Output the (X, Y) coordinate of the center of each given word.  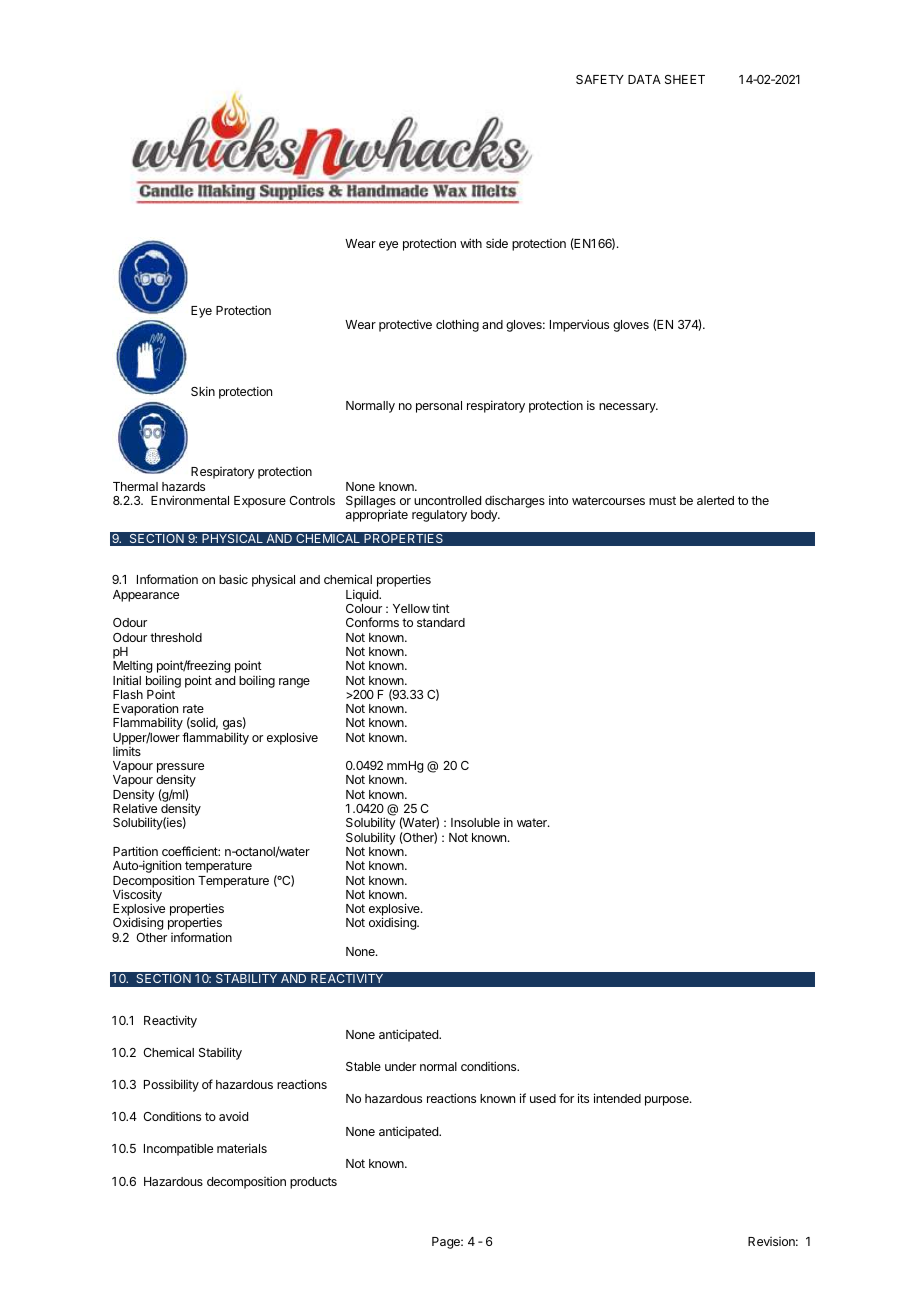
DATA (644, 79)
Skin (203, 391)
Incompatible (178, 1149)
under (400, 1066)
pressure (180, 769)
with (471, 243)
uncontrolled (447, 500)
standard (441, 622)
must (662, 500)
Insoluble (475, 822)
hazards (183, 486)
